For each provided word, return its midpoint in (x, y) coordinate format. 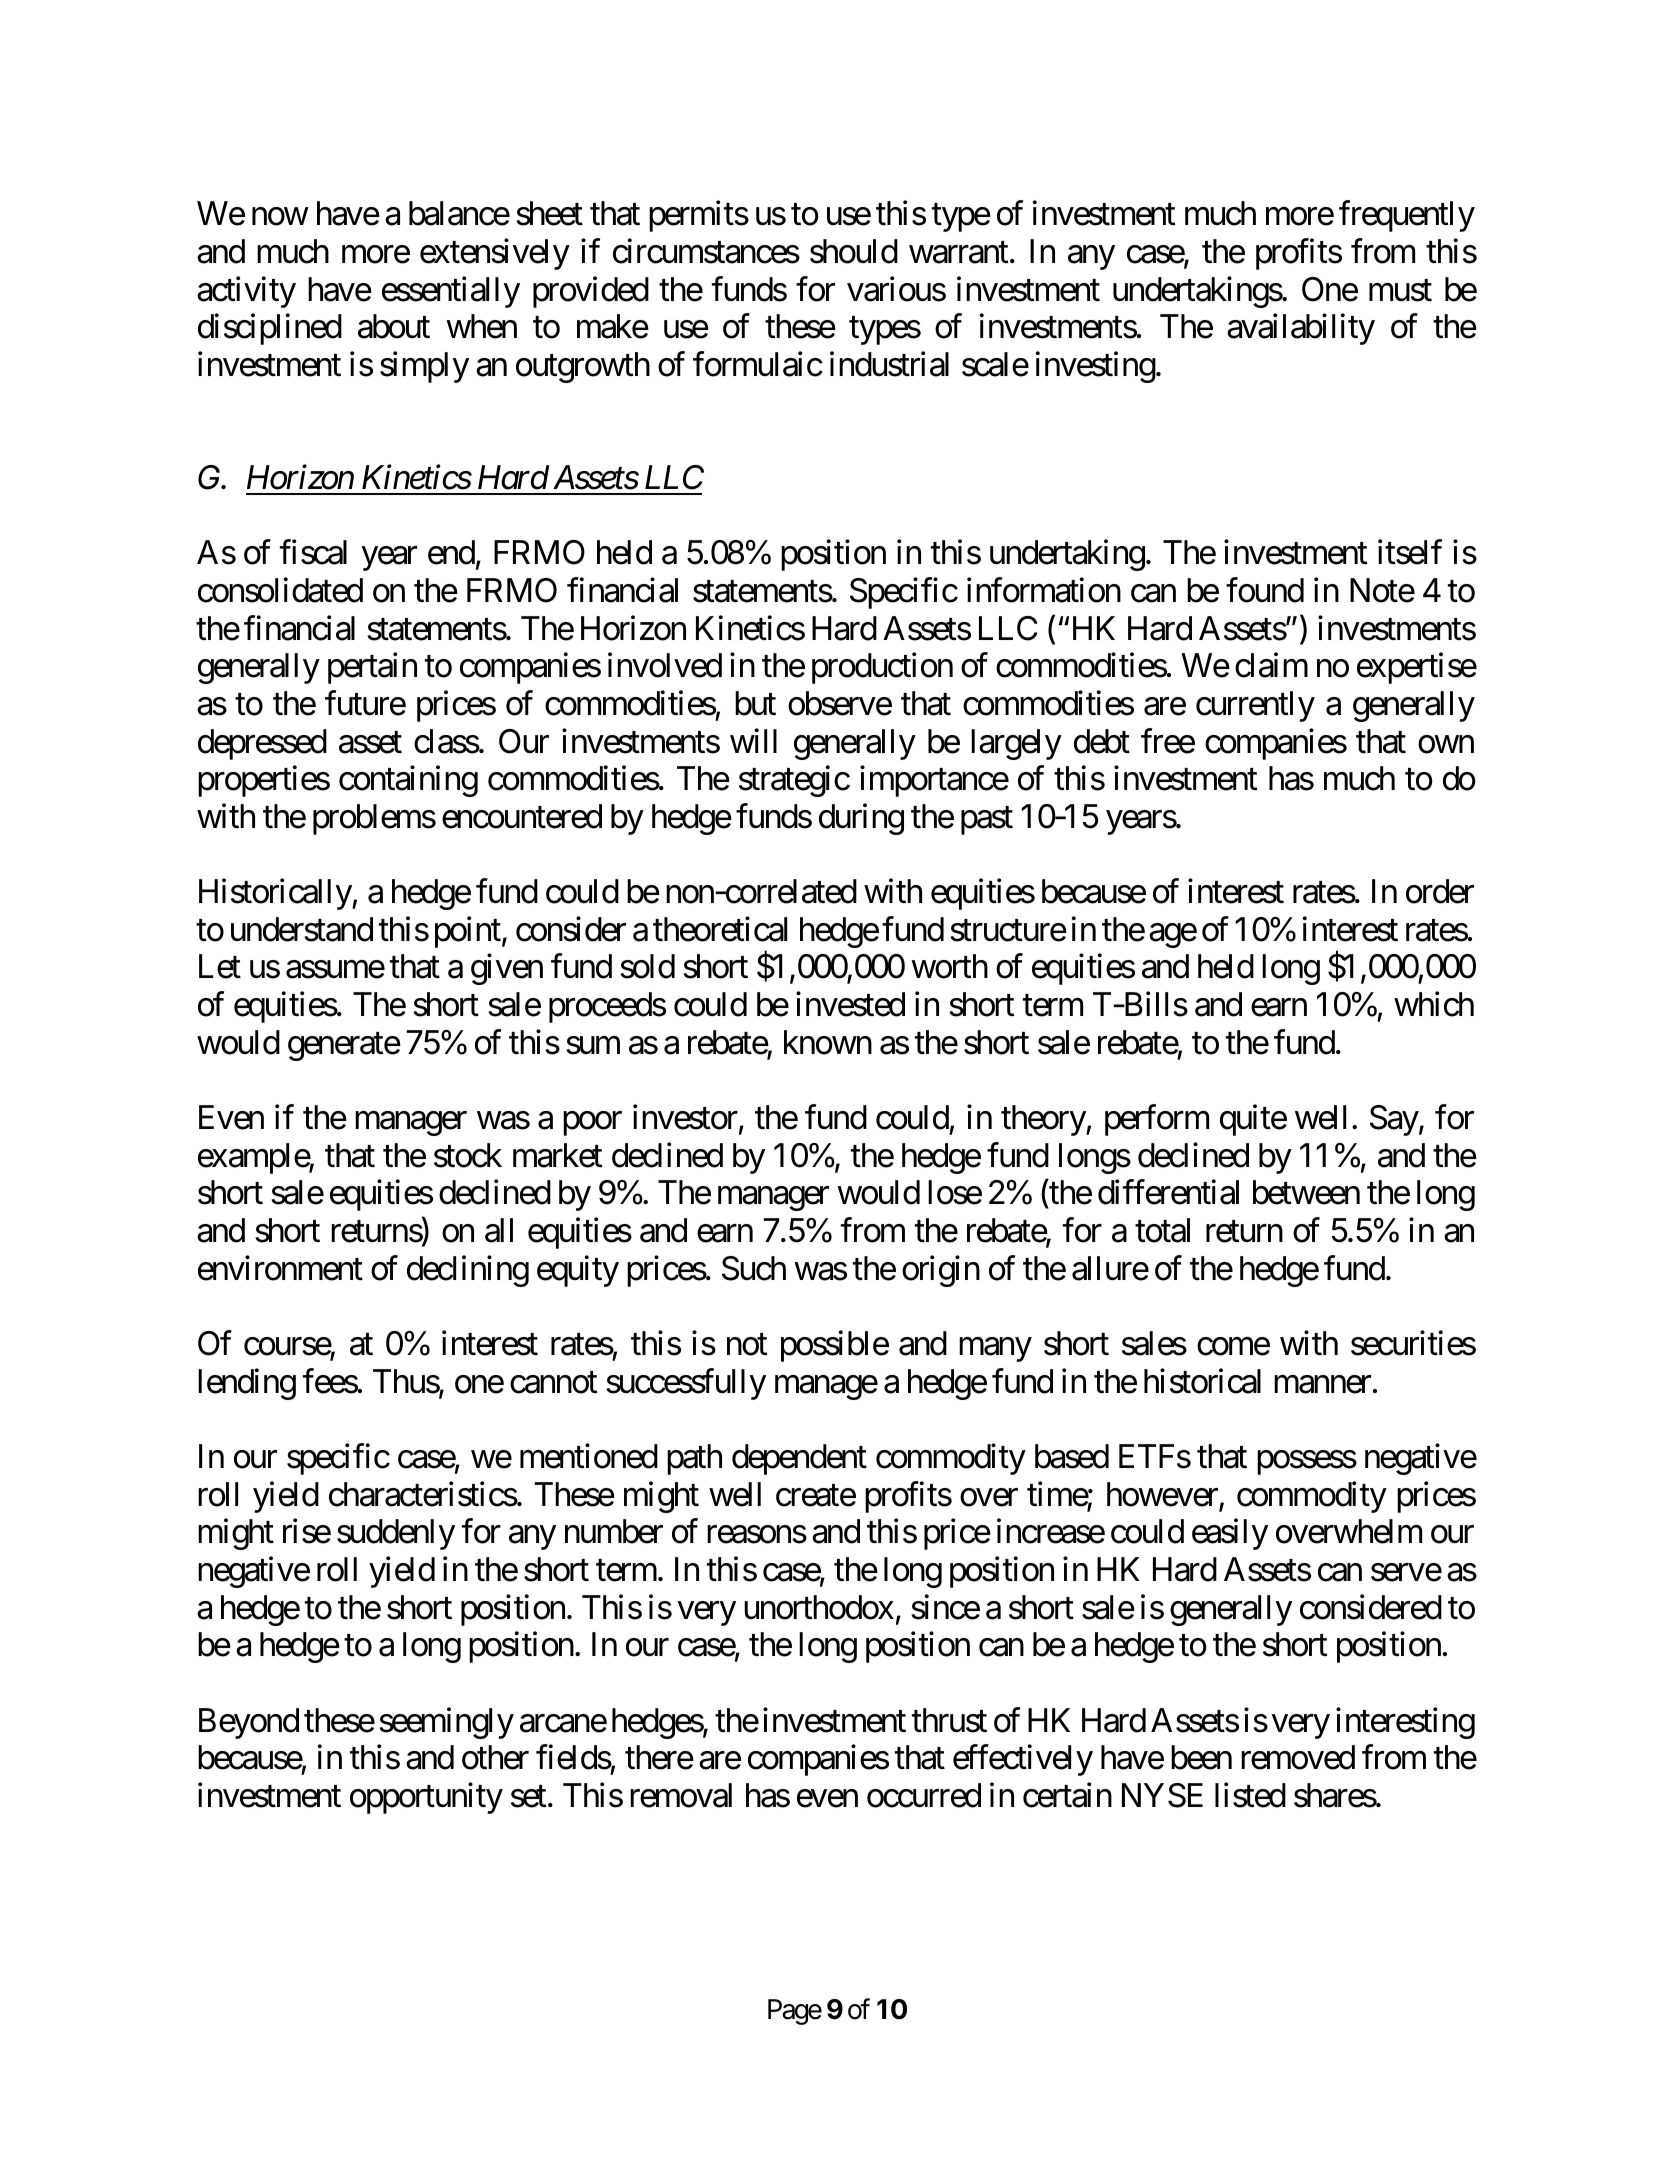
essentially (451, 292)
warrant (958, 253)
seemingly (446, 1723)
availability (1301, 329)
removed (1298, 1757)
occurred (924, 1795)
